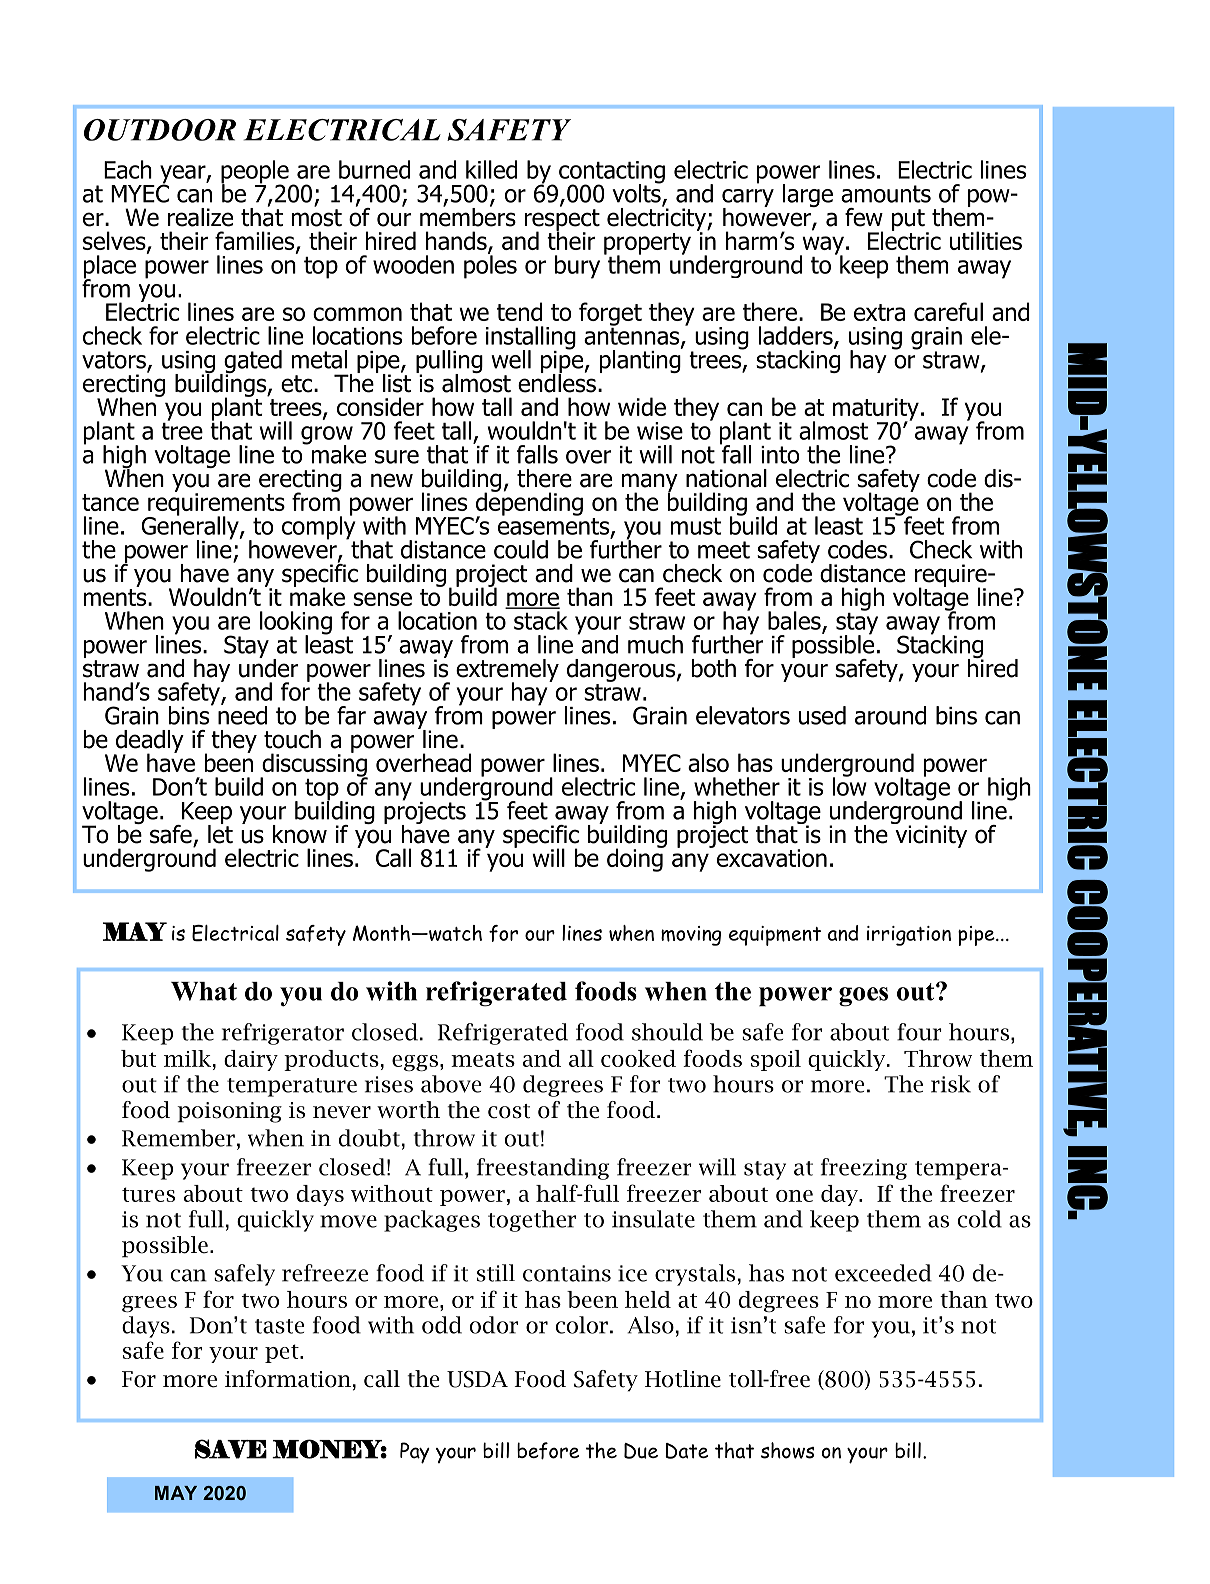  Describe the element at coordinates (204, 991) in the screenshot. I see `What` at that location.
